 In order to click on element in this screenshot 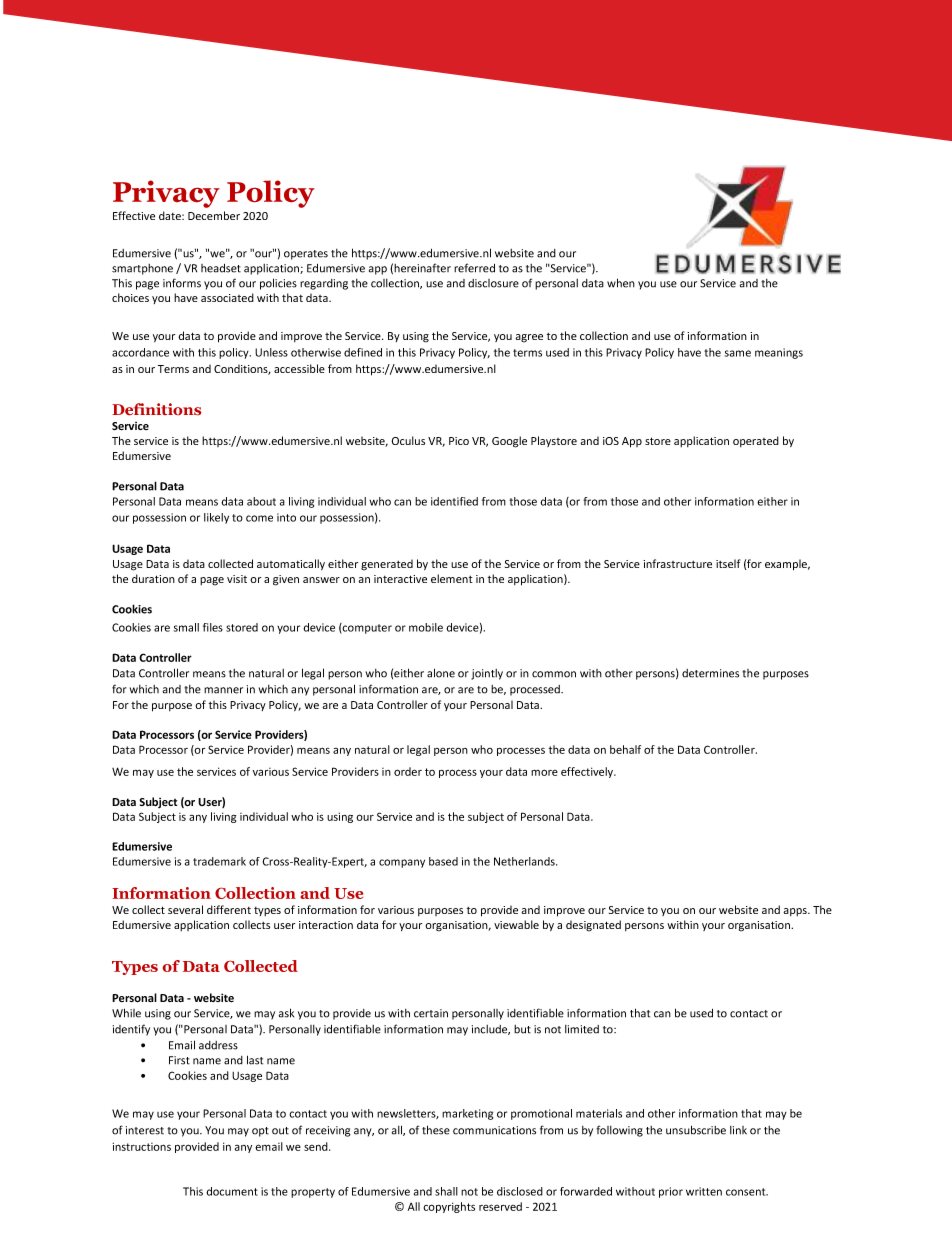, I will do `click(452, 578)`.
